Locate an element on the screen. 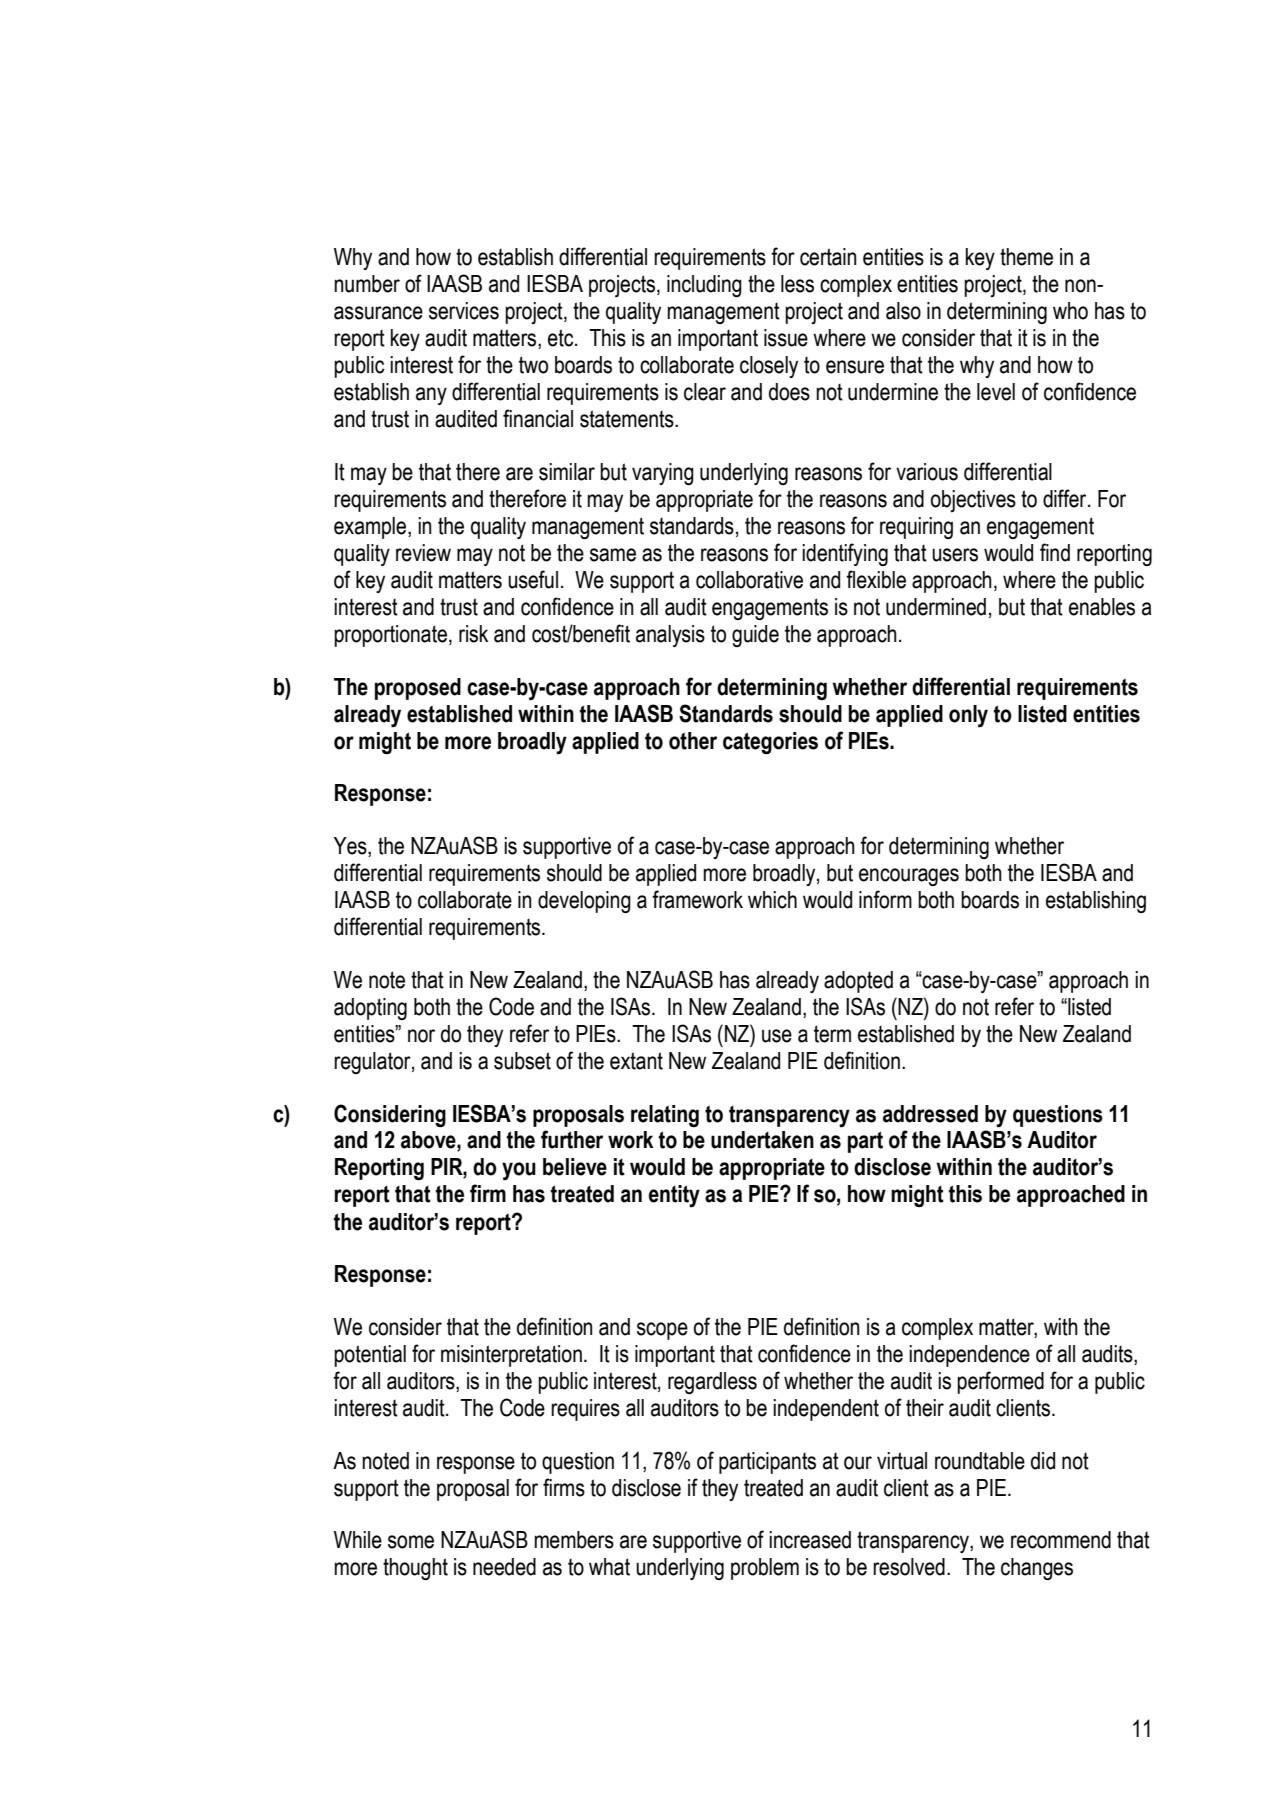  some is located at coordinates (411, 1542).
